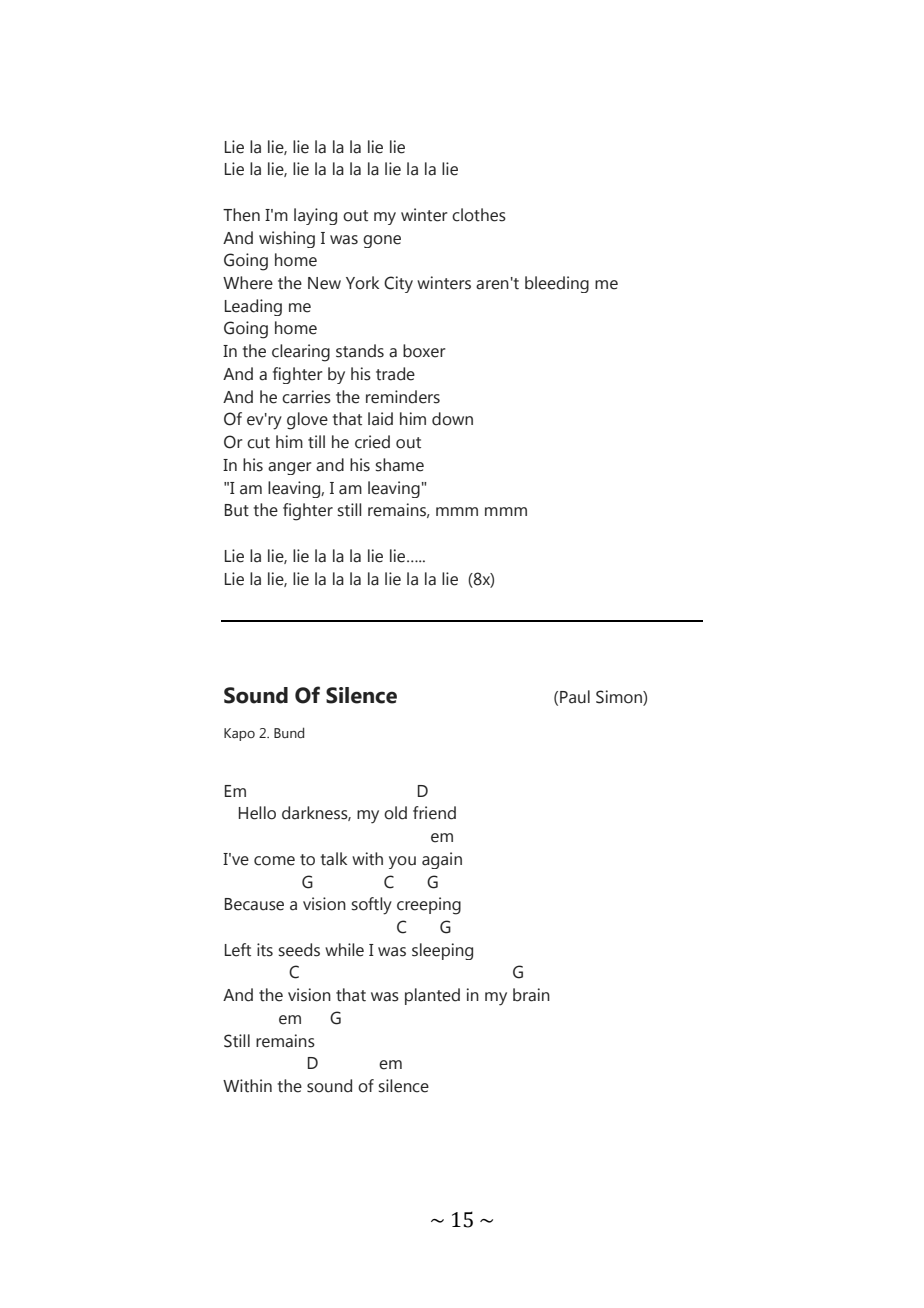  Describe the element at coordinates (400, 465) in the screenshot. I see `shame` at that location.
